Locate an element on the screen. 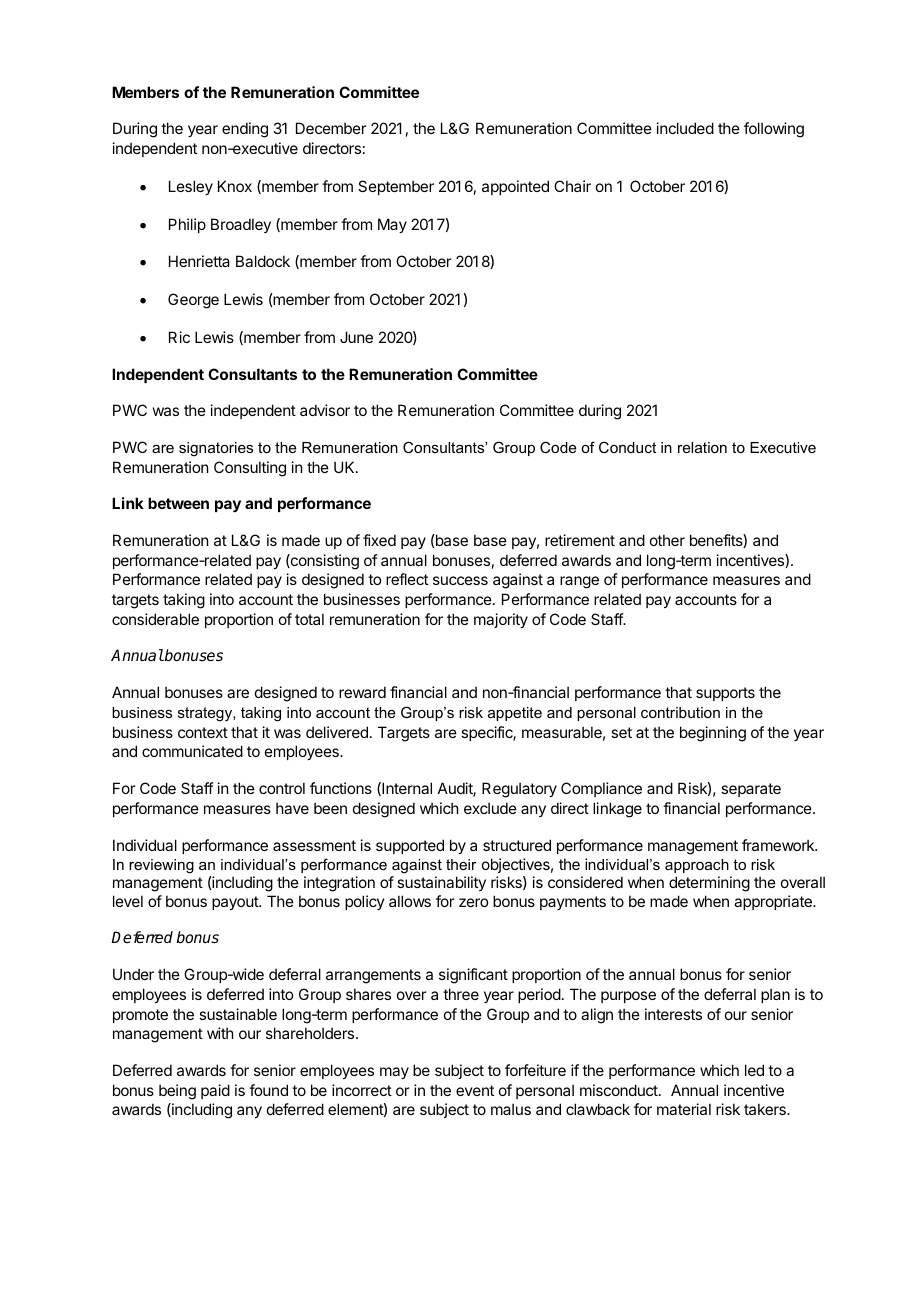 This screenshot has width=924, height=1307. Lesley is located at coordinates (191, 187).
